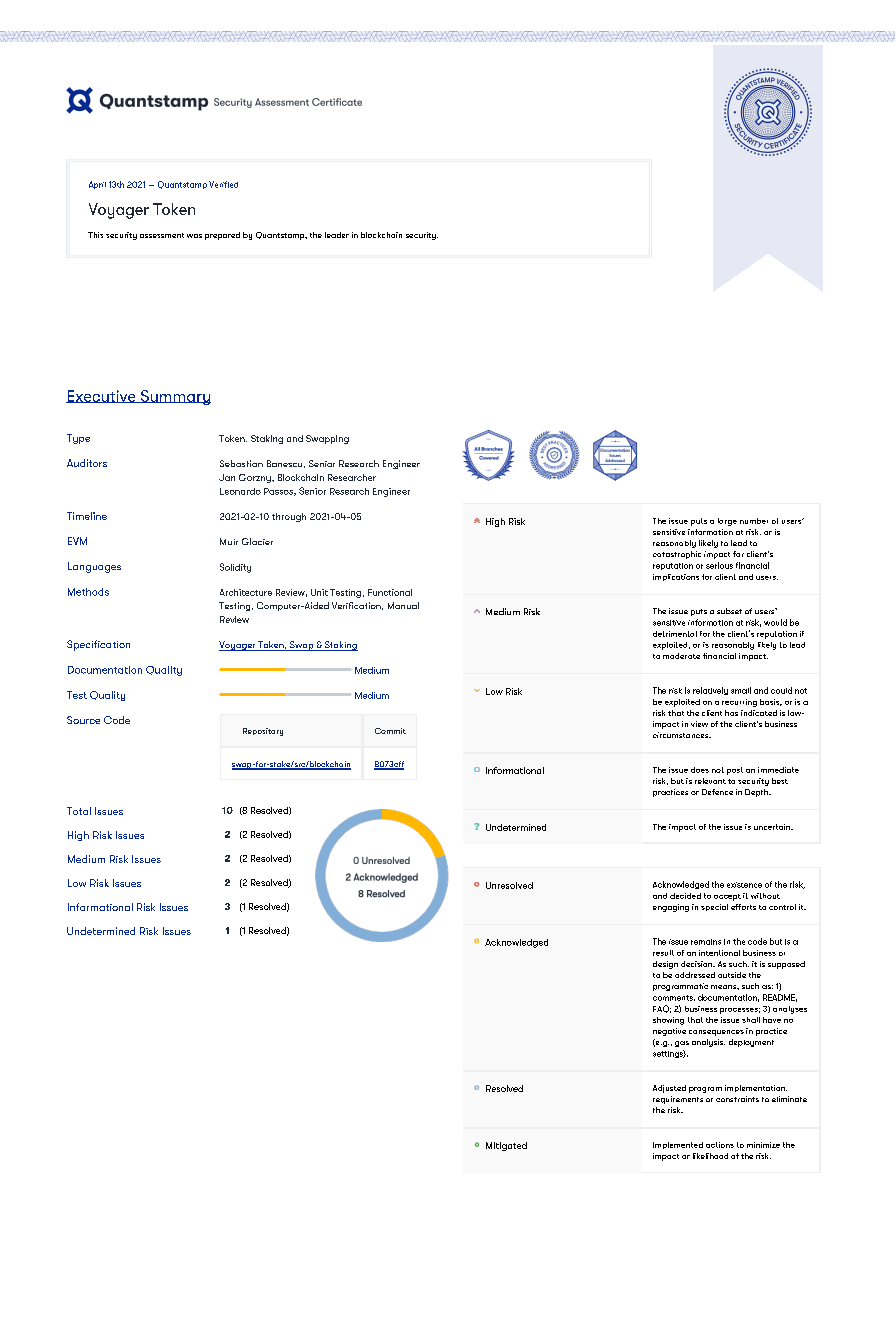 The image size is (896, 1329). What do you see at coordinates (671, 908) in the document?
I see `engaging` at bounding box center [671, 908].
